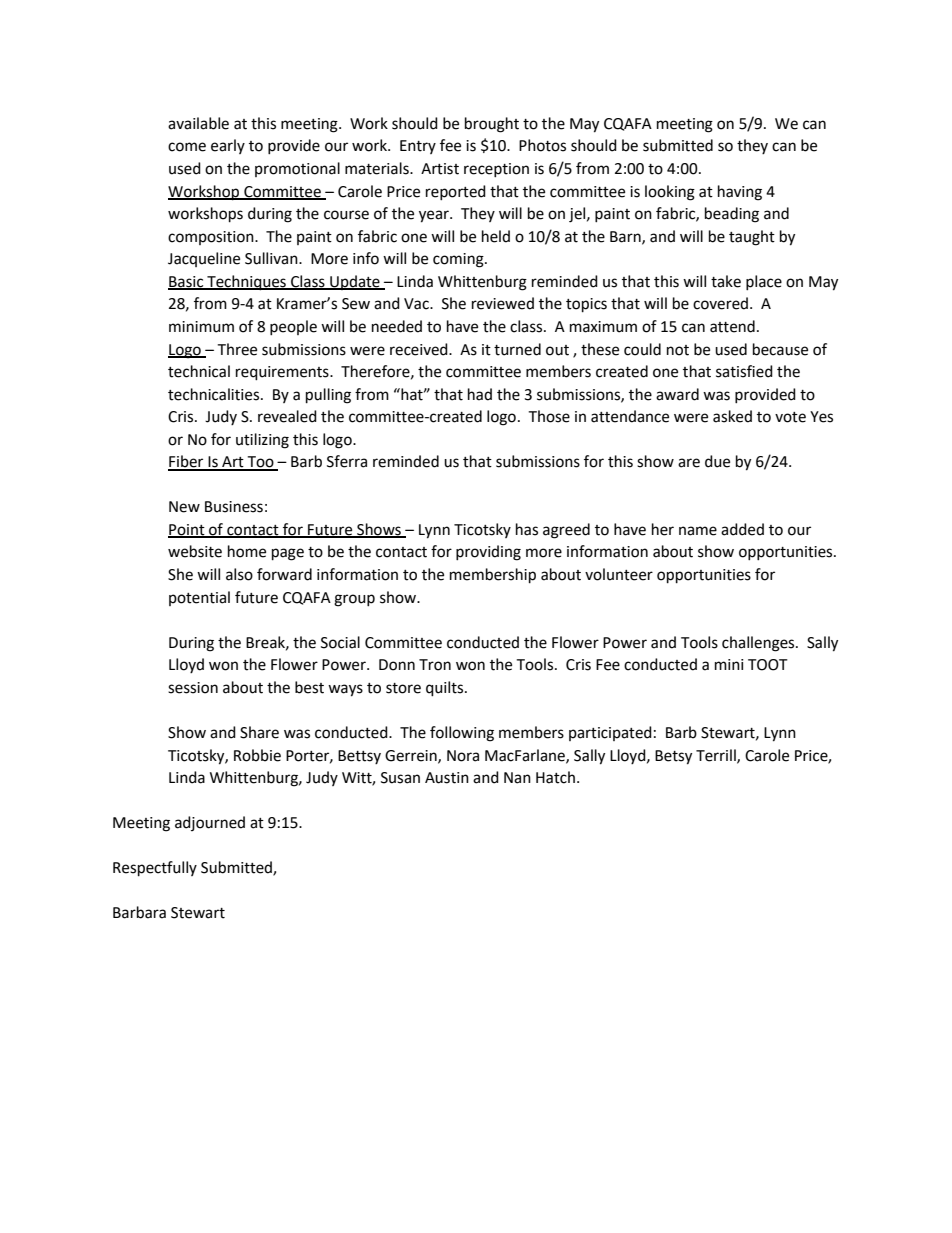 The width and height of the screenshot is (952, 1233). What do you see at coordinates (234, 507) in the screenshot?
I see `Business` at bounding box center [234, 507].
